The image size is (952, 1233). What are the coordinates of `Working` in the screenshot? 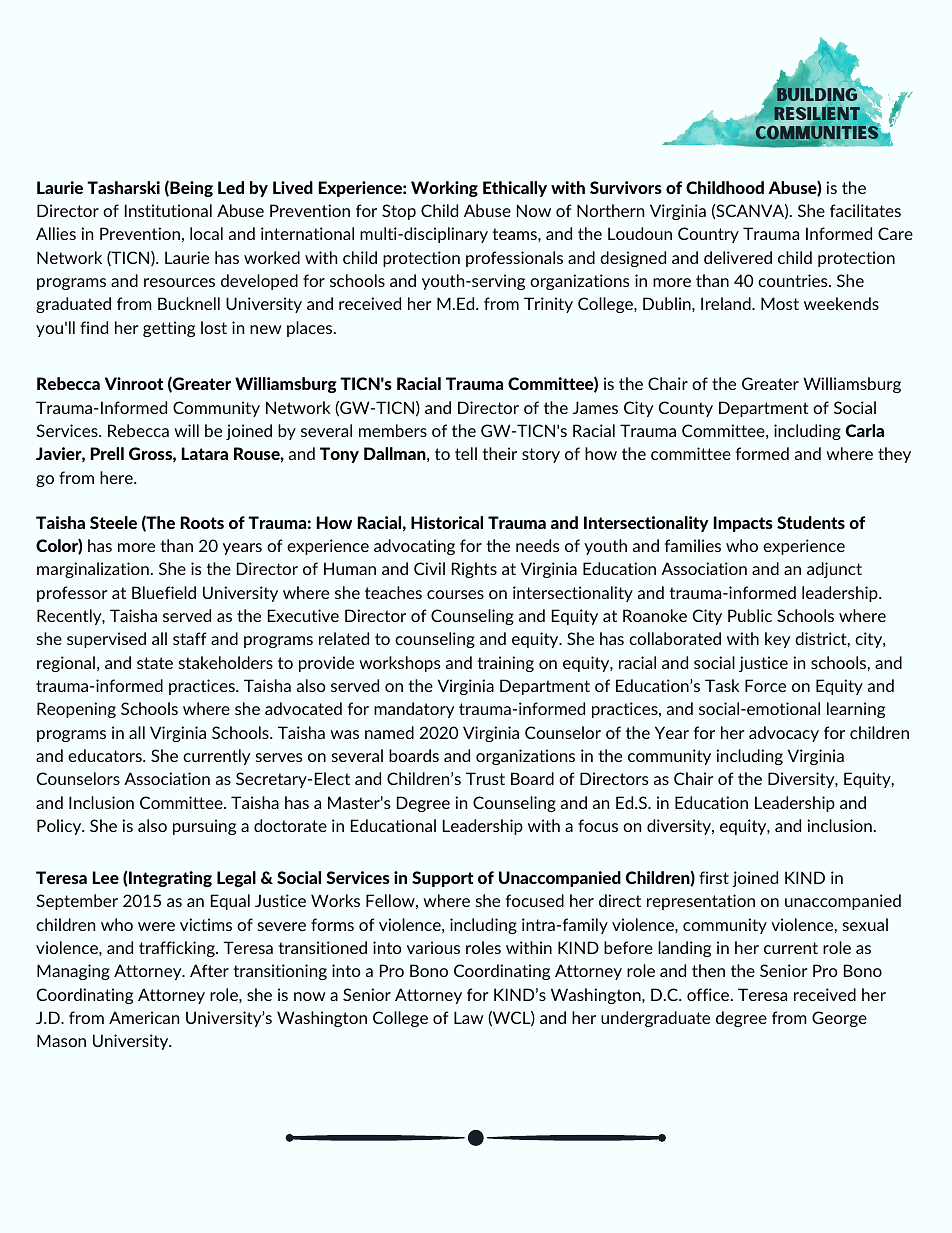 It's located at (444, 189).
